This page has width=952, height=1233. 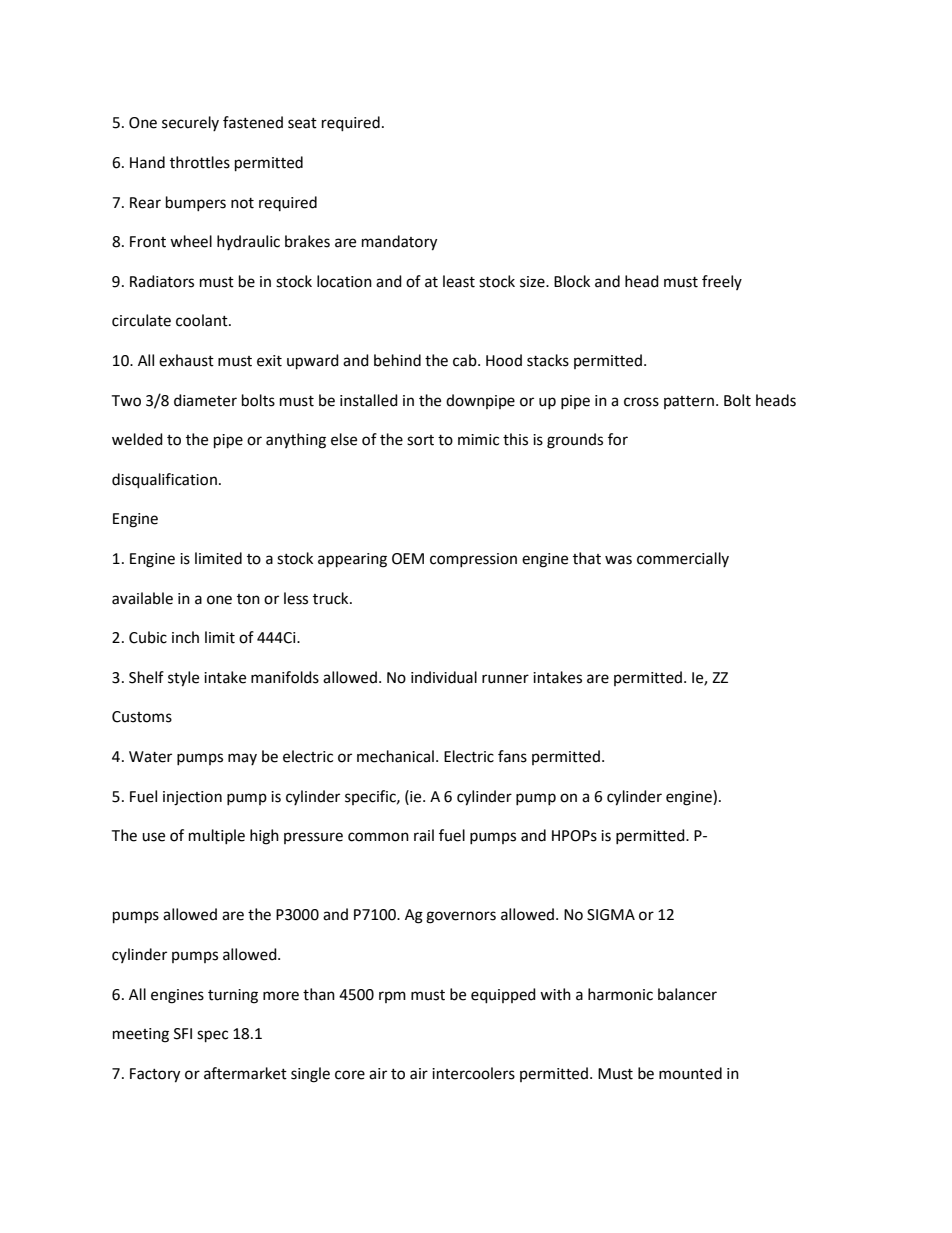 What do you see at coordinates (424, 835) in the page?
I see `rail` at bounding box center [424, 835].
